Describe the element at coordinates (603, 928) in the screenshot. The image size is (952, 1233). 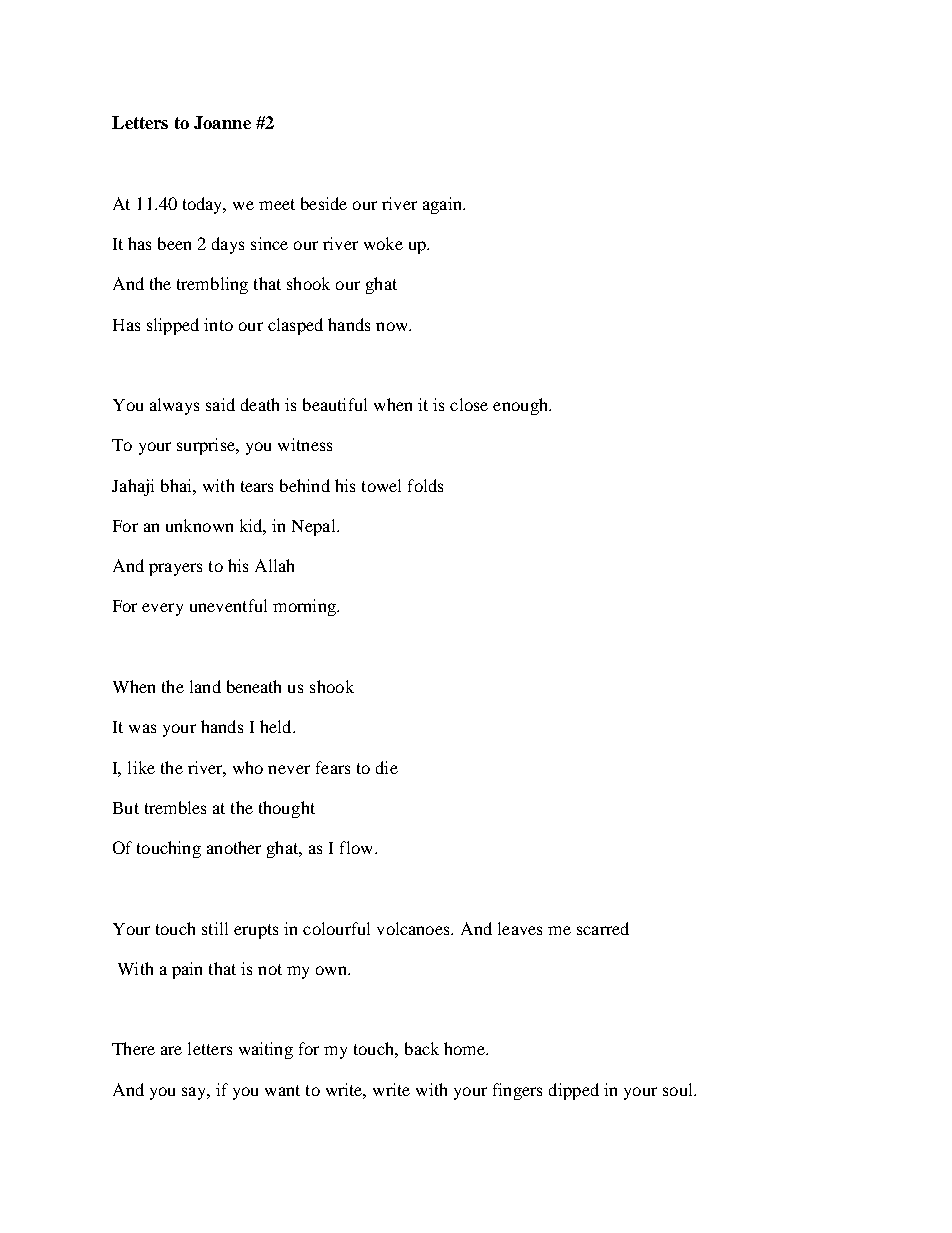
I see `scarred` at that location.
